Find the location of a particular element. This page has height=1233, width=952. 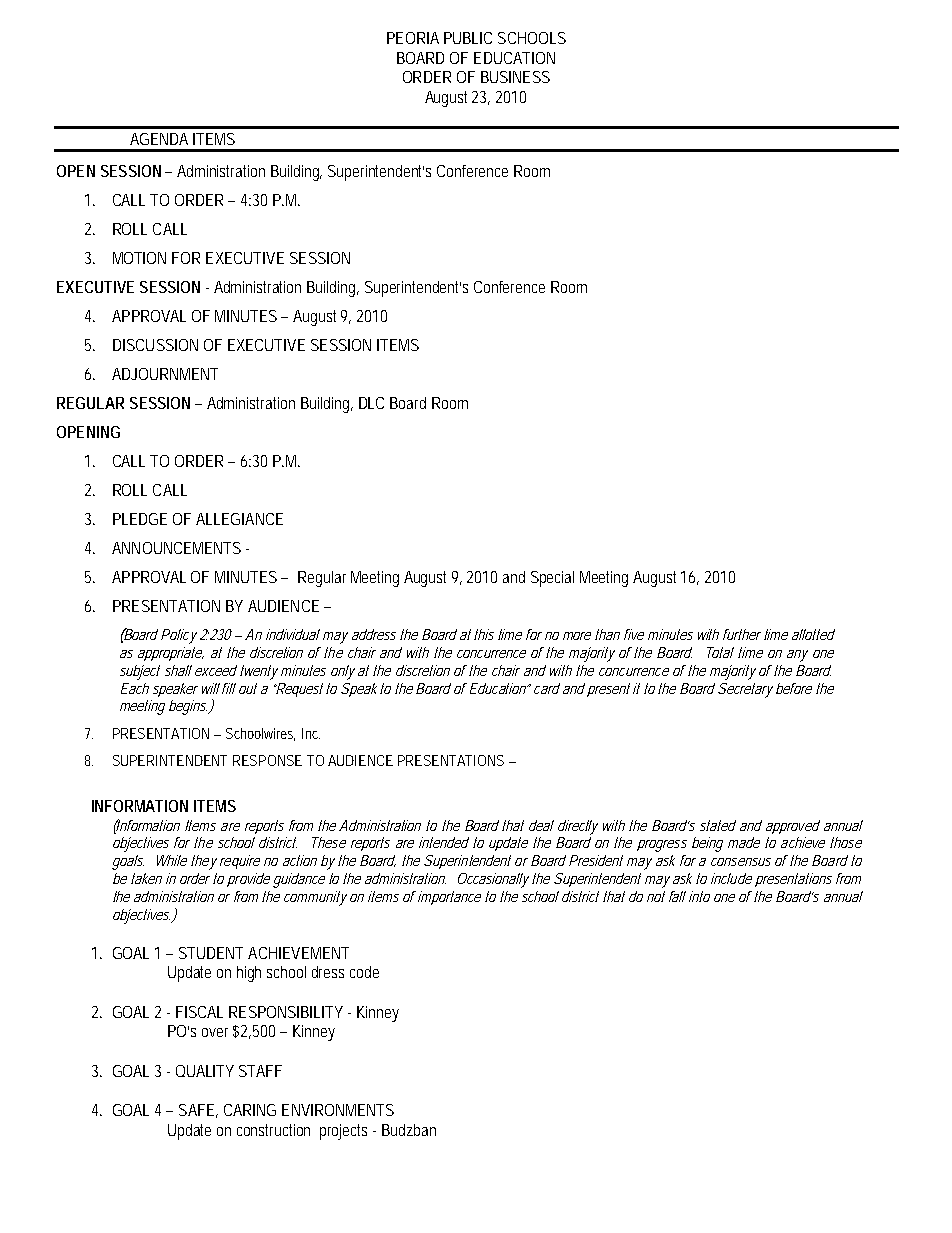

further is located at coordinates (742, 634).
